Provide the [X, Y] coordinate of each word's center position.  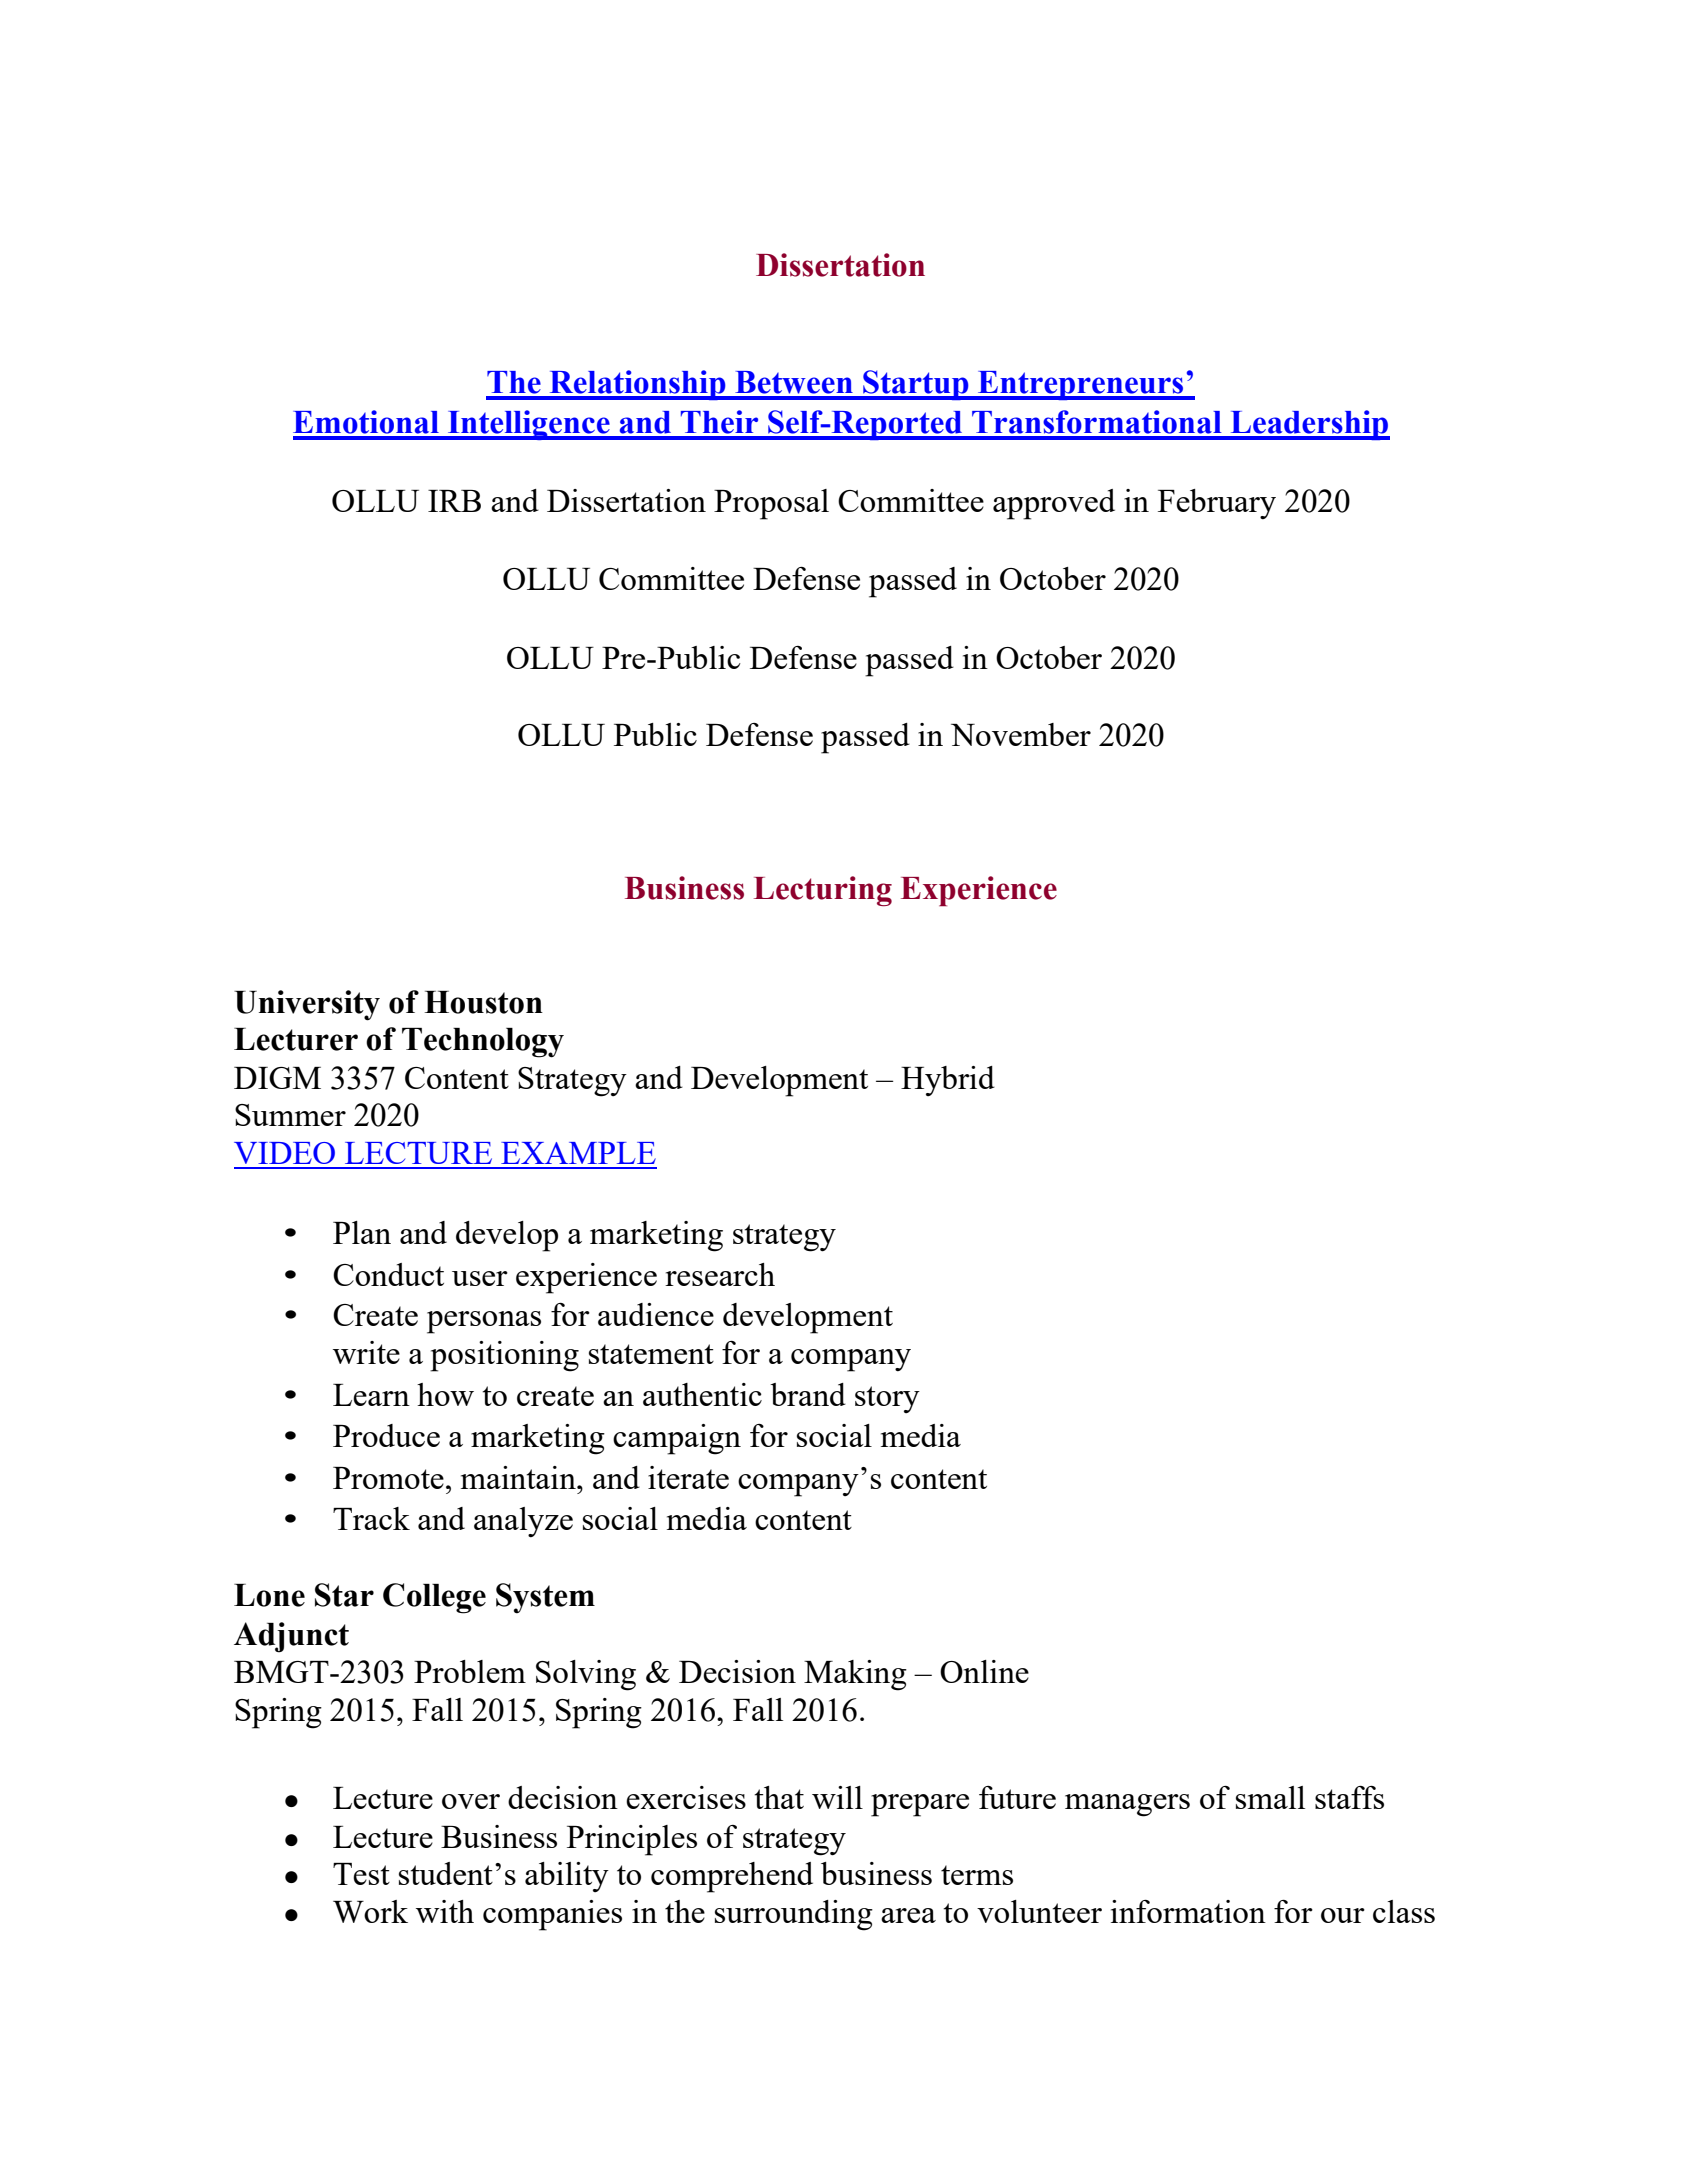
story [887, 1399]
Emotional [366, 422]
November [1021, 734]
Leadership [1309, 425]
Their [719, 422]
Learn [371, 1395]
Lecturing [823, 891]
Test [361, 1874]
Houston [483, 1002]
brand [808, 1394]
